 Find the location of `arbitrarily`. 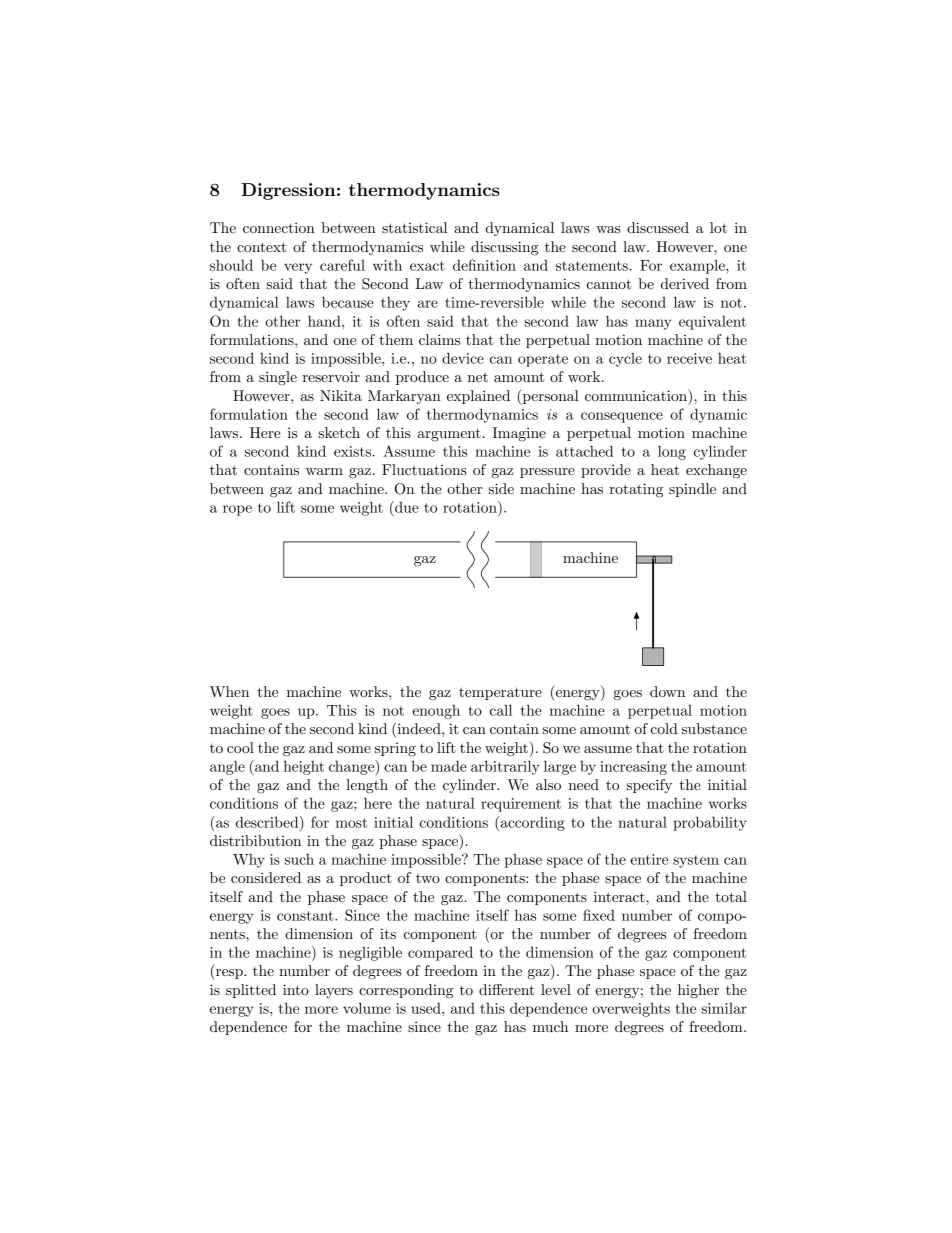

arbitrarily is located at coordinates (505, 767).
